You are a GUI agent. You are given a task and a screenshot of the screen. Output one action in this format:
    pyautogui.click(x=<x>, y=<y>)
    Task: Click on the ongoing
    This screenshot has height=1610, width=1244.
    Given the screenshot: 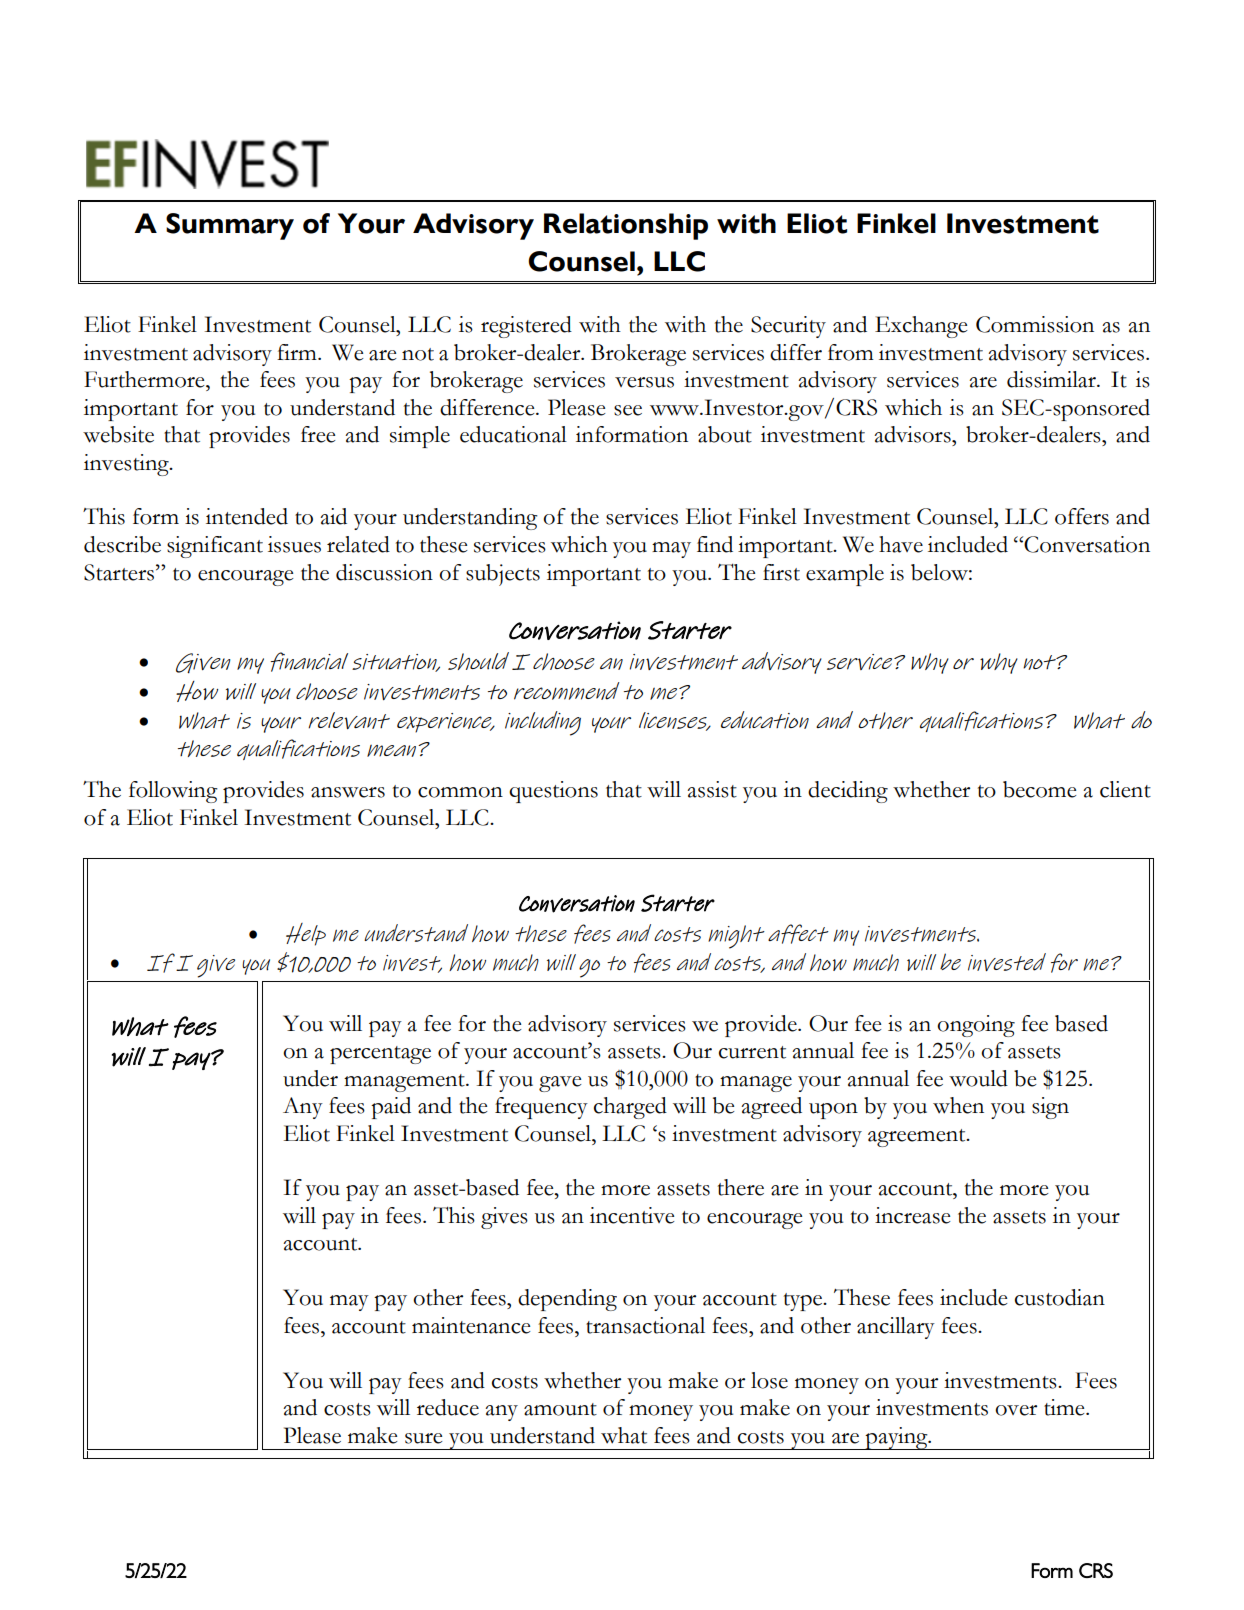 What is the action you would take?
    pyautogui.click(x=976, y=1026)
